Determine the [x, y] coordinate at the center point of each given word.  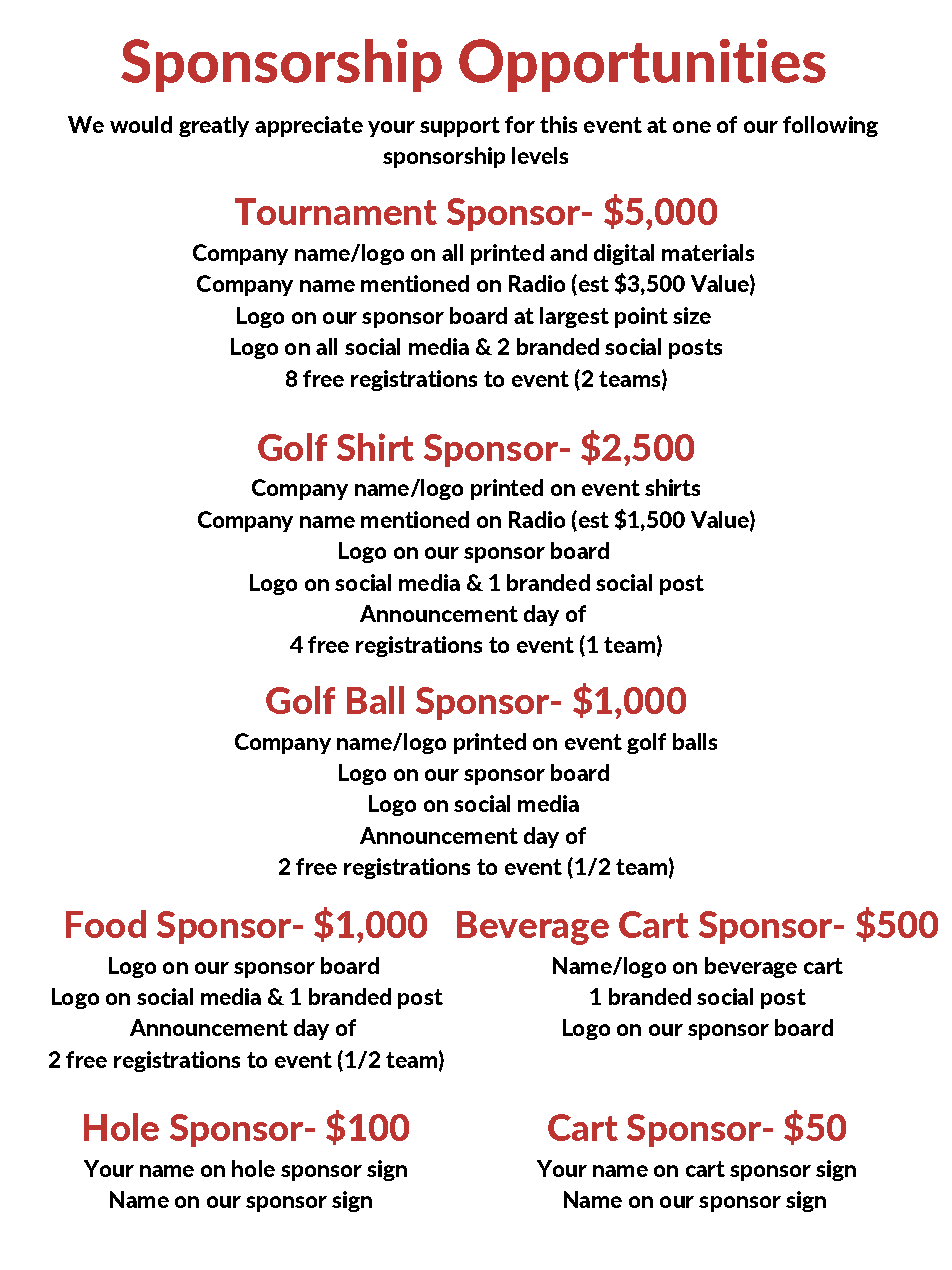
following [830, 126]
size [692, 315]
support [460, 127]
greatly [214, 126]
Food [106, 924]
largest [574, 317]
